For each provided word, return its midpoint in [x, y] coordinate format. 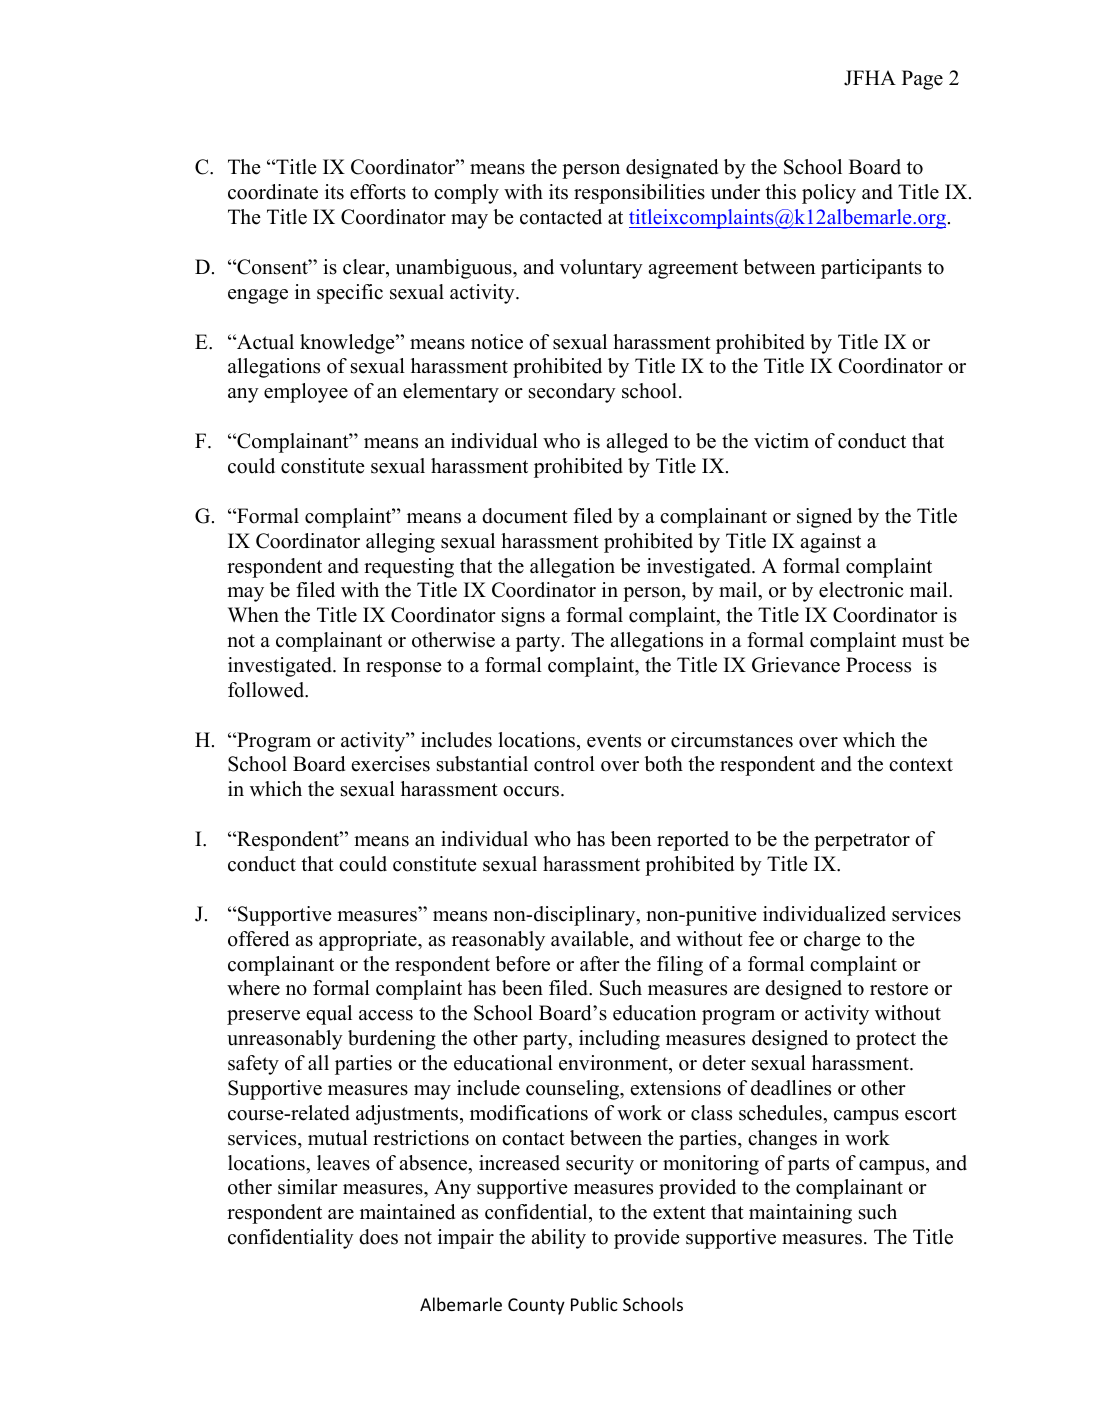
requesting [409, 568]
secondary [572, 393]
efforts [378, 192]
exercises [391, 764]
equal [329, 1015]
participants [871, 269]
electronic [861, 590]
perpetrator [862, 842]
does [378, 1237]
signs [523, 617]
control [564, 764]
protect [886, 1041]
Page [922, 80]
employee [306, 393]
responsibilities [639, 194]
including [619, 1040]
